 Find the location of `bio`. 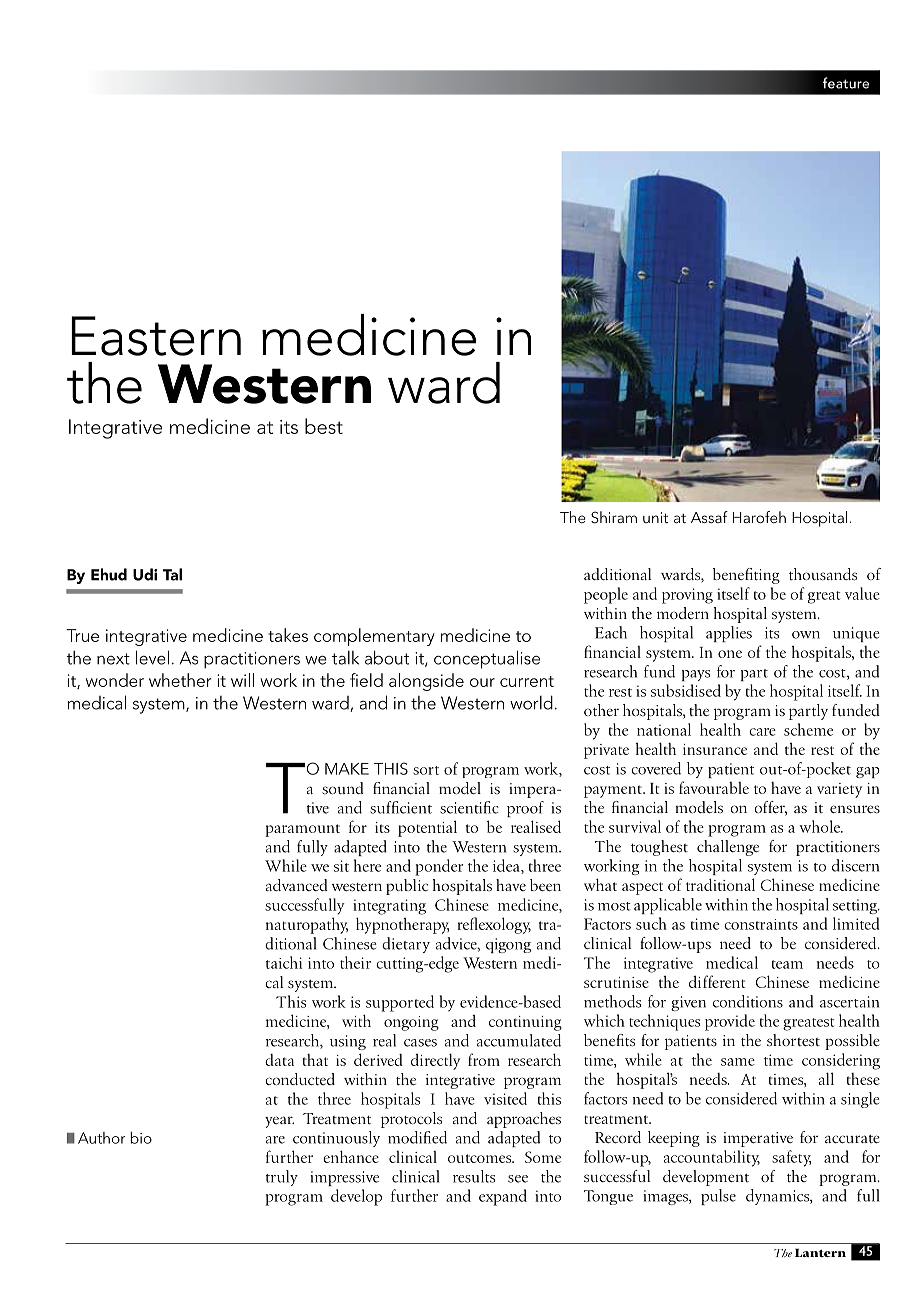

bio is located at coordinates (141, 1138).
